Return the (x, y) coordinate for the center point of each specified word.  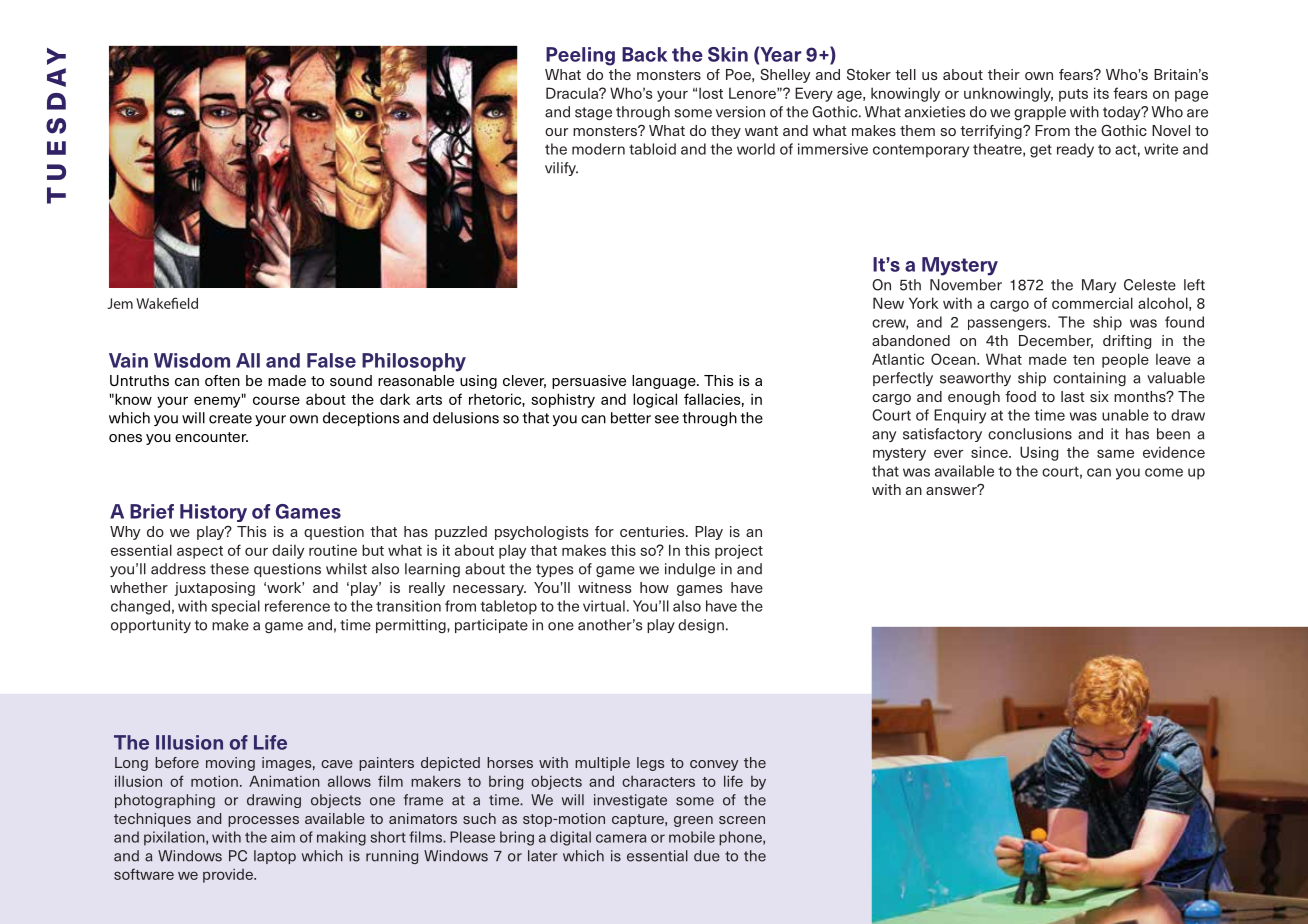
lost (711, 93)
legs (650, 764)
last (1073, 396)
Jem (120, 303)
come (1164, 472)
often (222, 380)
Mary (1099, 286)
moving (230, 764)
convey (714, 765)
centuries (653, 531)
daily (288, 551)
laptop (275, 857)
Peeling (580, 56)
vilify (561, 169)
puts (1073, 95)
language (665, 382)
